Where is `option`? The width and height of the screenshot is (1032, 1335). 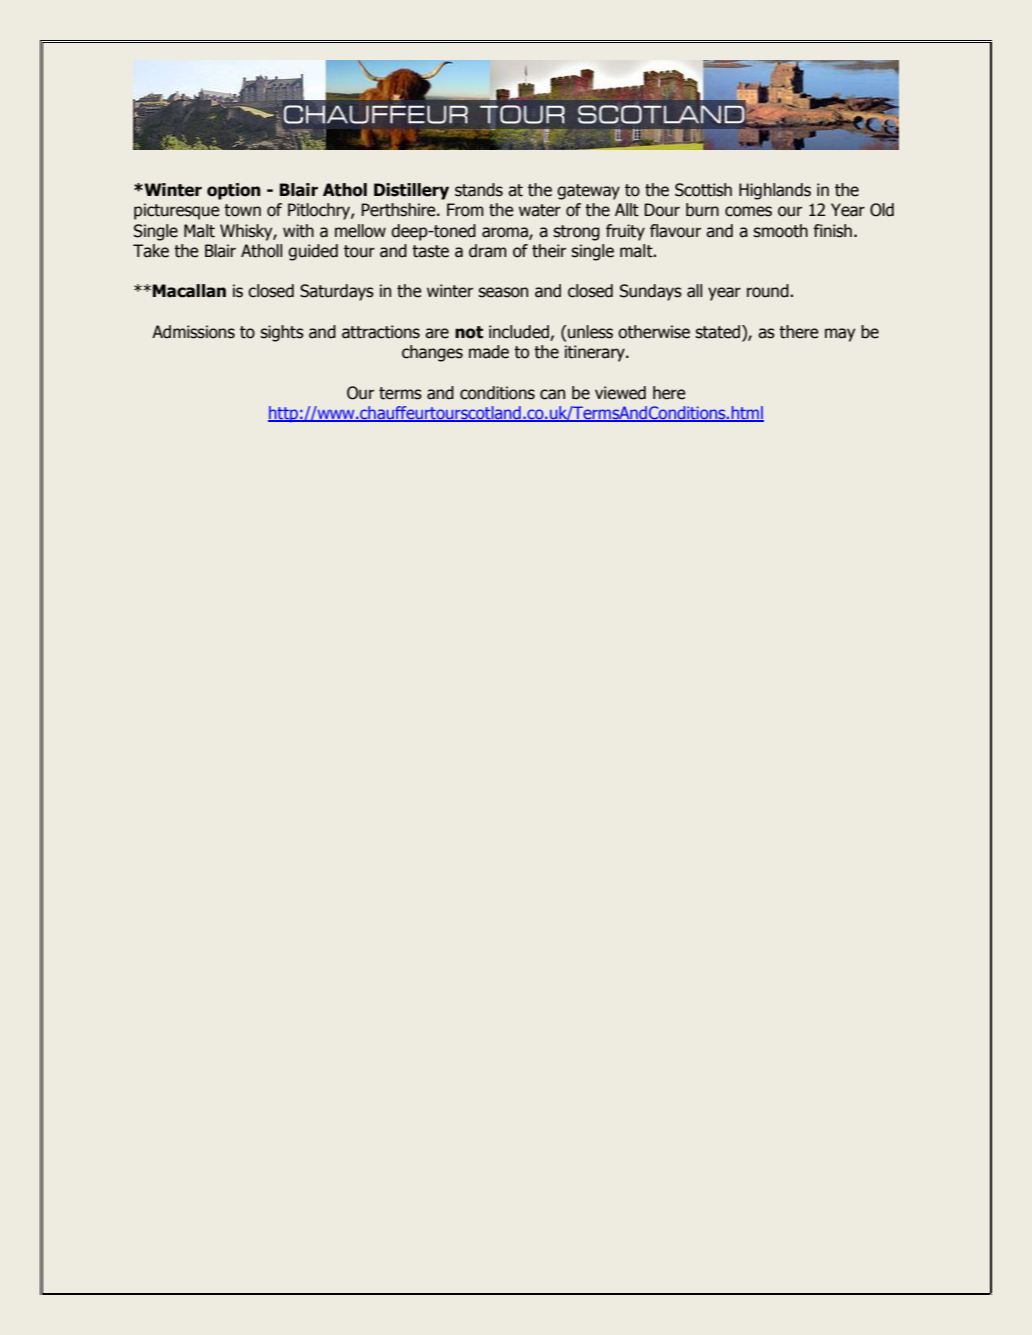
option is located at coordinates (234, 191).
